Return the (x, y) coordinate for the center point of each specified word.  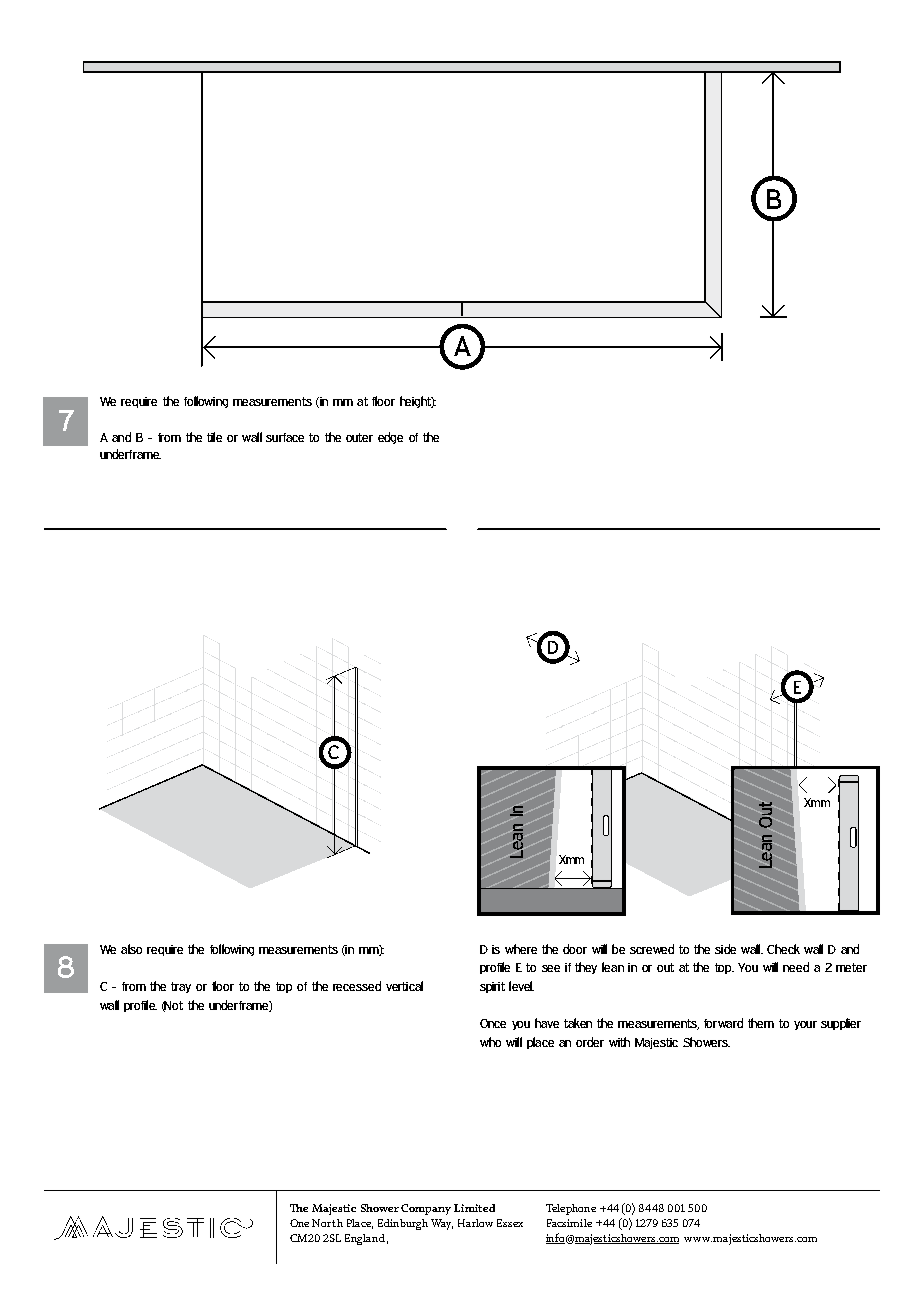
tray (181, 987)
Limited (474, 1208)
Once (493, 1023)
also (131, 949)
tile (214, 437)
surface (285, 437)
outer (359, 437)
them (761, 1023)
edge (390, 438)
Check (783, 949)
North (327, 1223)
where (521, 949)
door (575, 949)
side (725, 949)
